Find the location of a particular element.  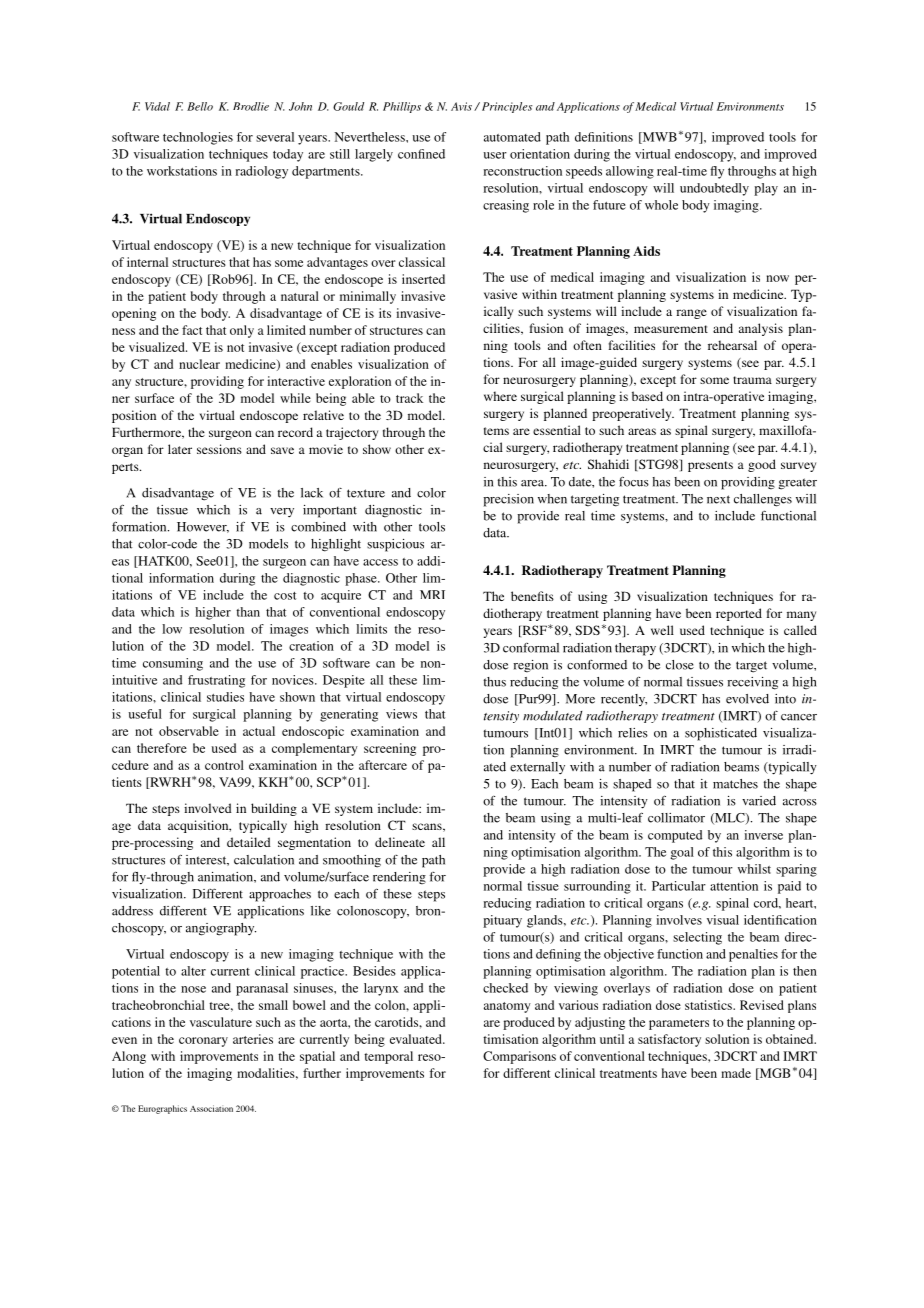

coronary is located at coordinates (203, 1042).
